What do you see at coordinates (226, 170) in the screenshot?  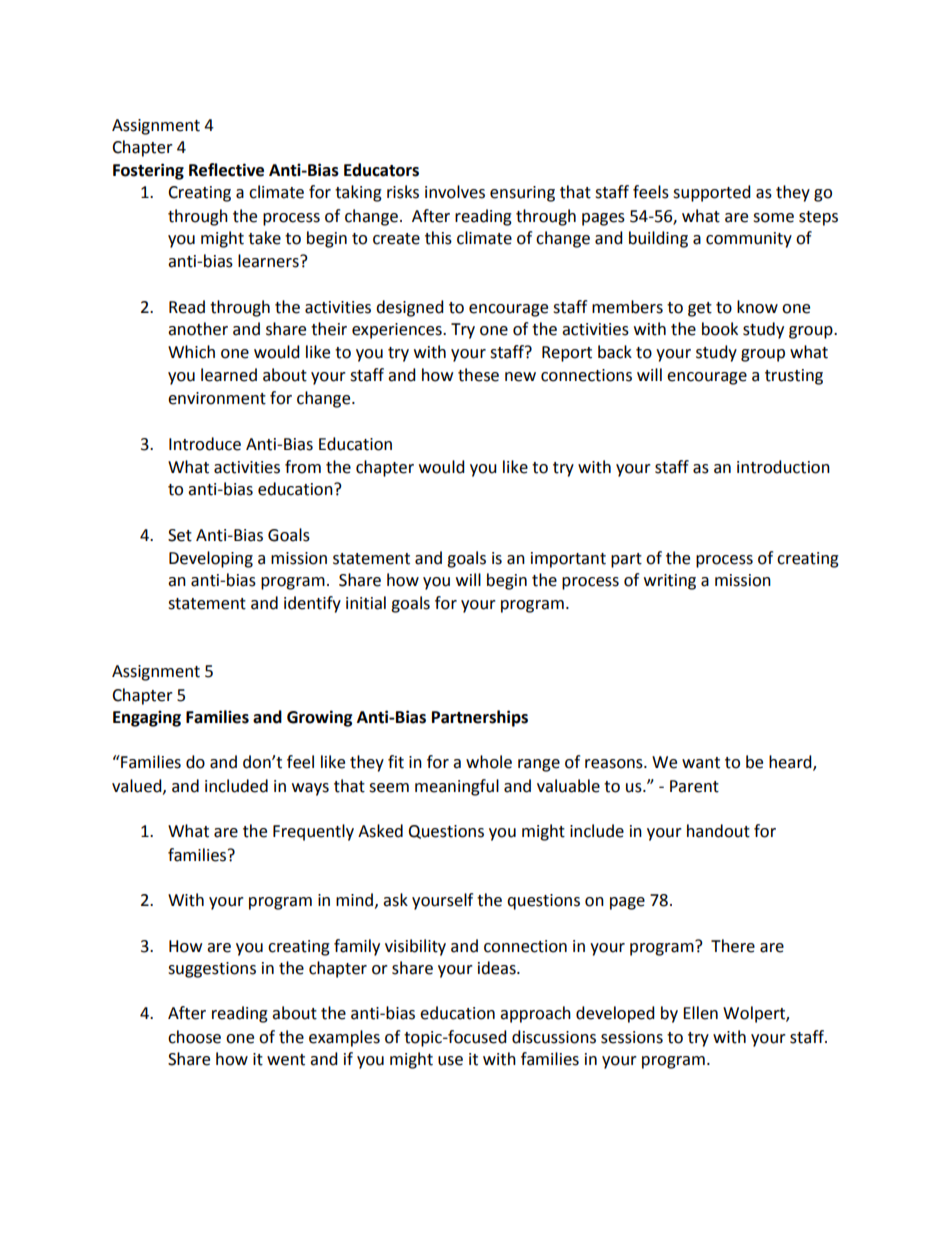 I see `Reflective` at bounding box center [226, 170].
